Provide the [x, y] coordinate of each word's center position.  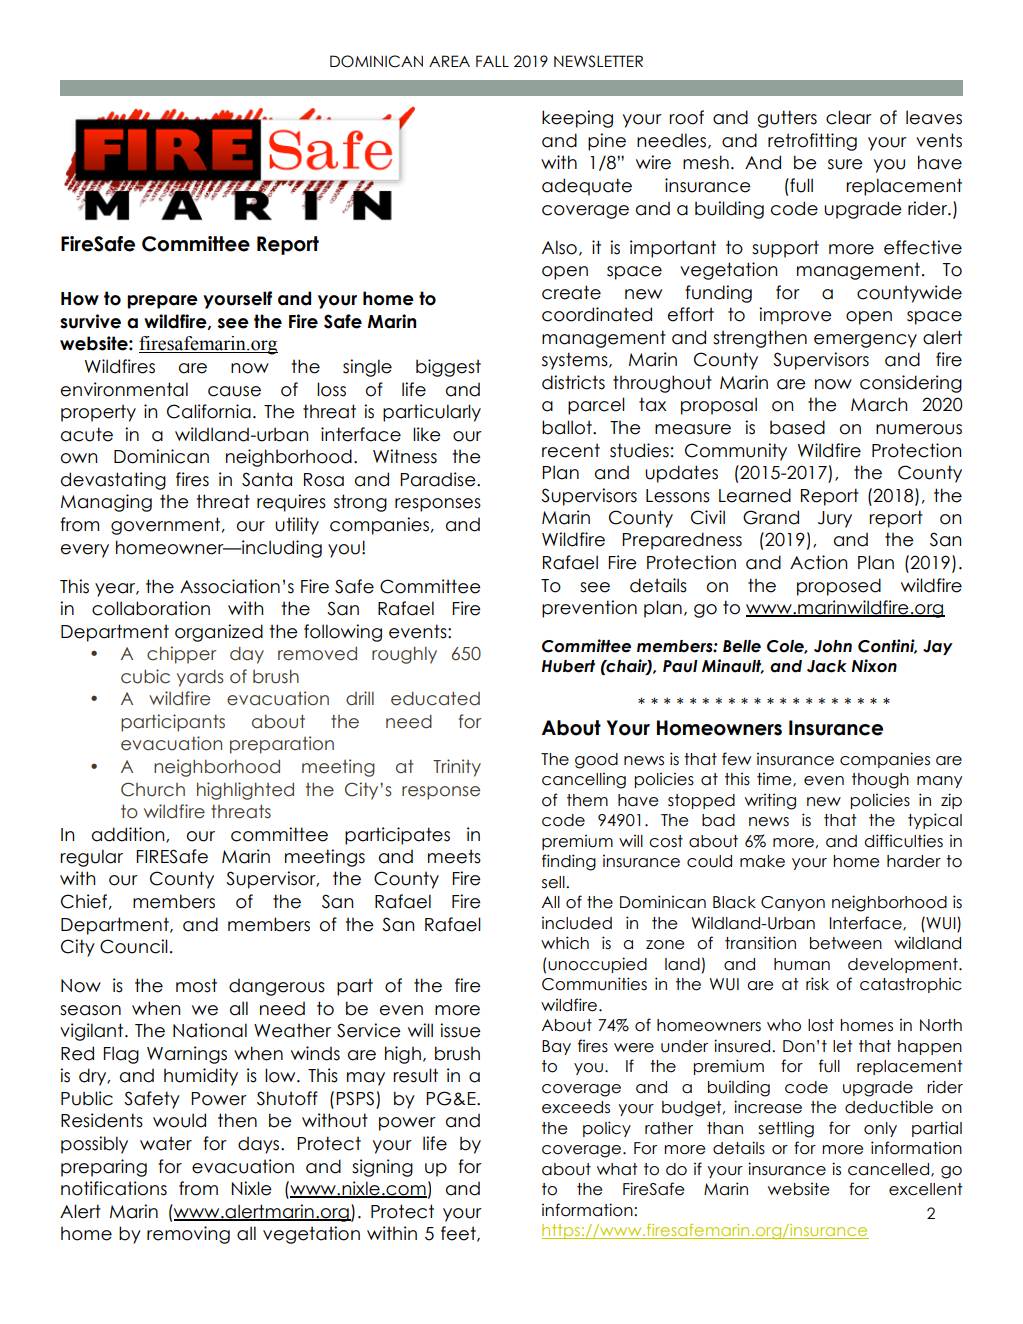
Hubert [568, 666]
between [846, 943]
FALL [492, 61]
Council [134, 946]
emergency [865, 341]
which [565, 943]
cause [234, 391]
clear [849, 117]
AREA [449, 61]
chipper [181, 655]
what [617, 1169]
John [833, 646]
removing [188, 1235]
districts [573, 382]
